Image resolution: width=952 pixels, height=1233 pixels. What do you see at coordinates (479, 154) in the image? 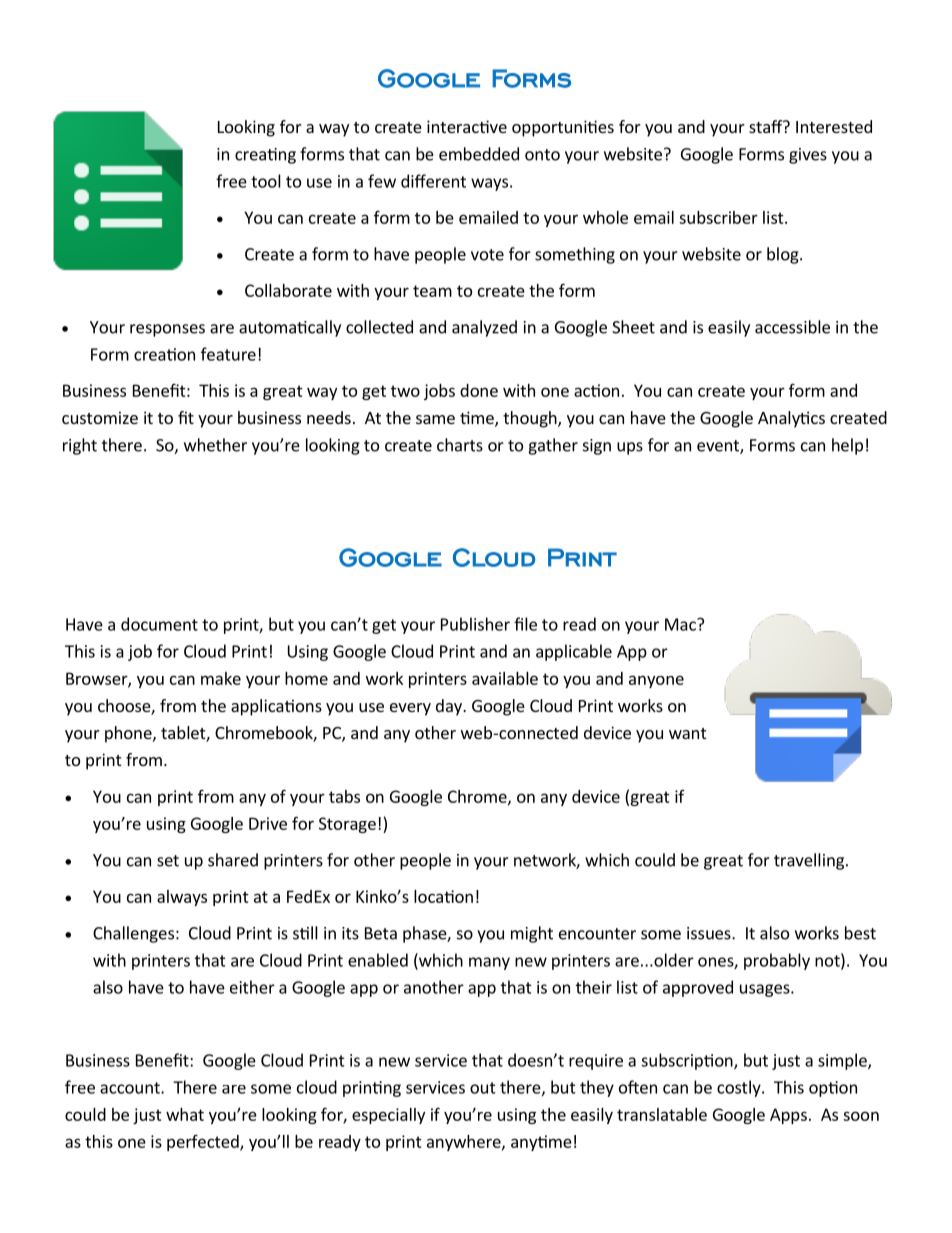
I see `embedded` at bounding box center [479, 154].
